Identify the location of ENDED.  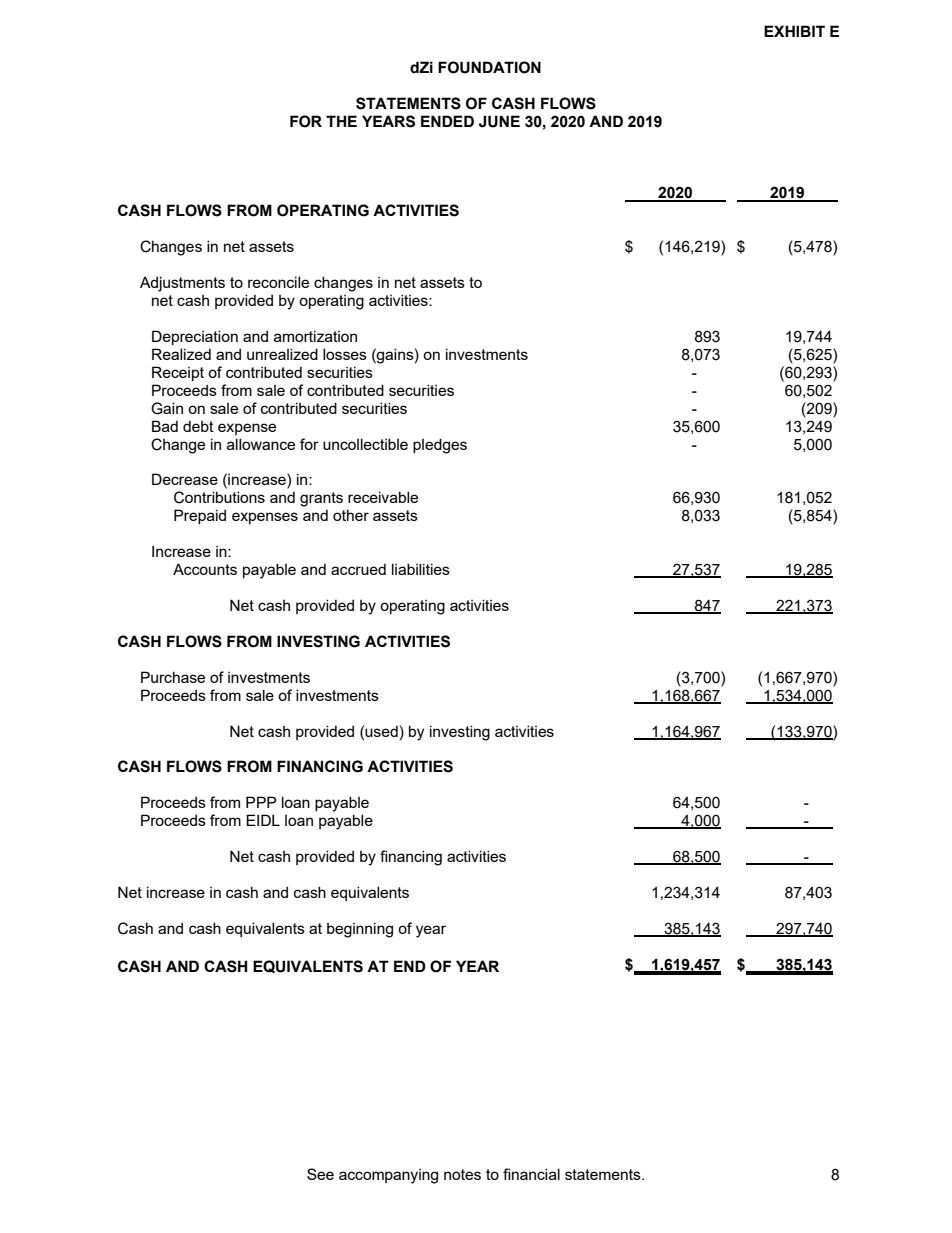
(447, 121).
